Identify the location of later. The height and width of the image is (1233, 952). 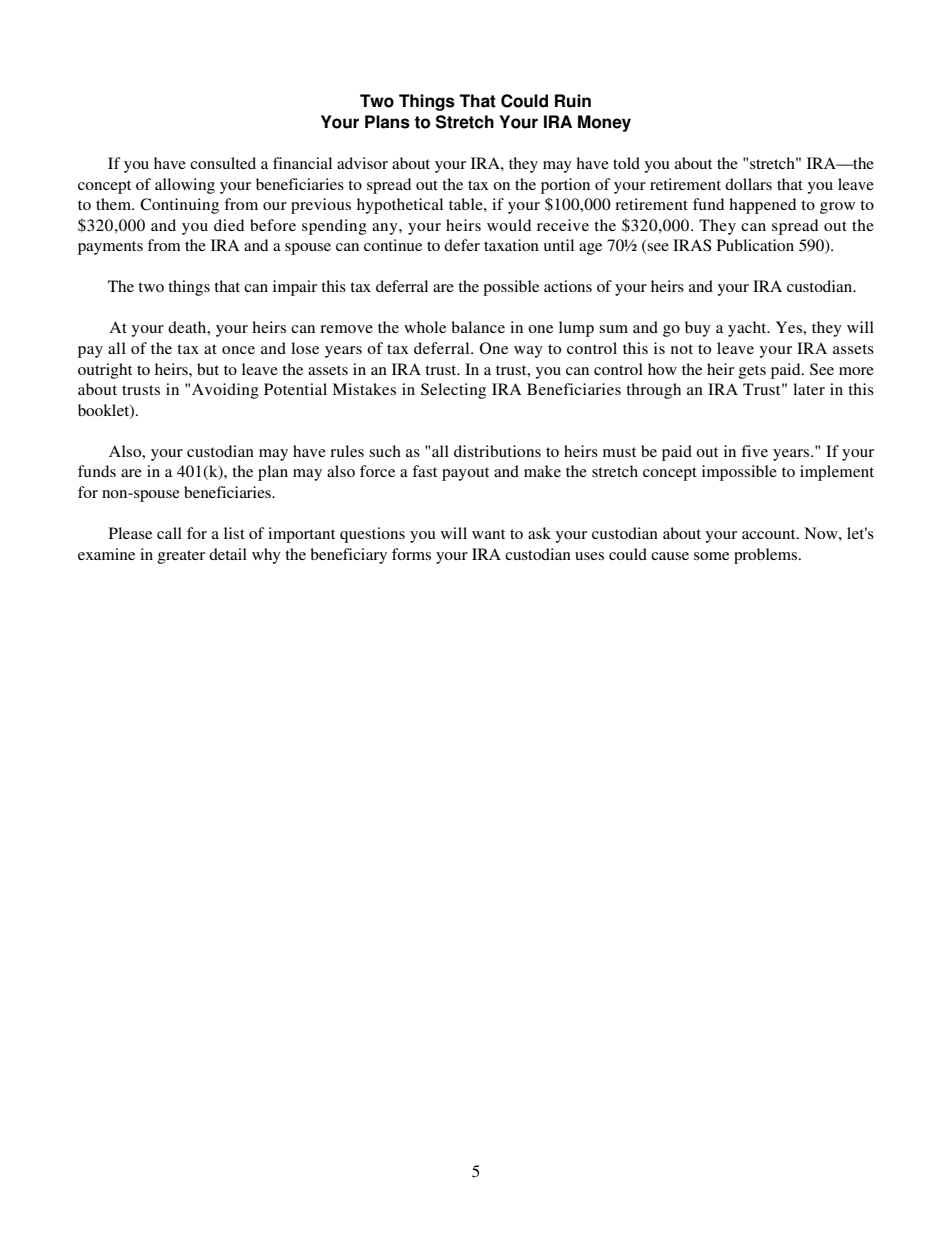
(809, 389).
